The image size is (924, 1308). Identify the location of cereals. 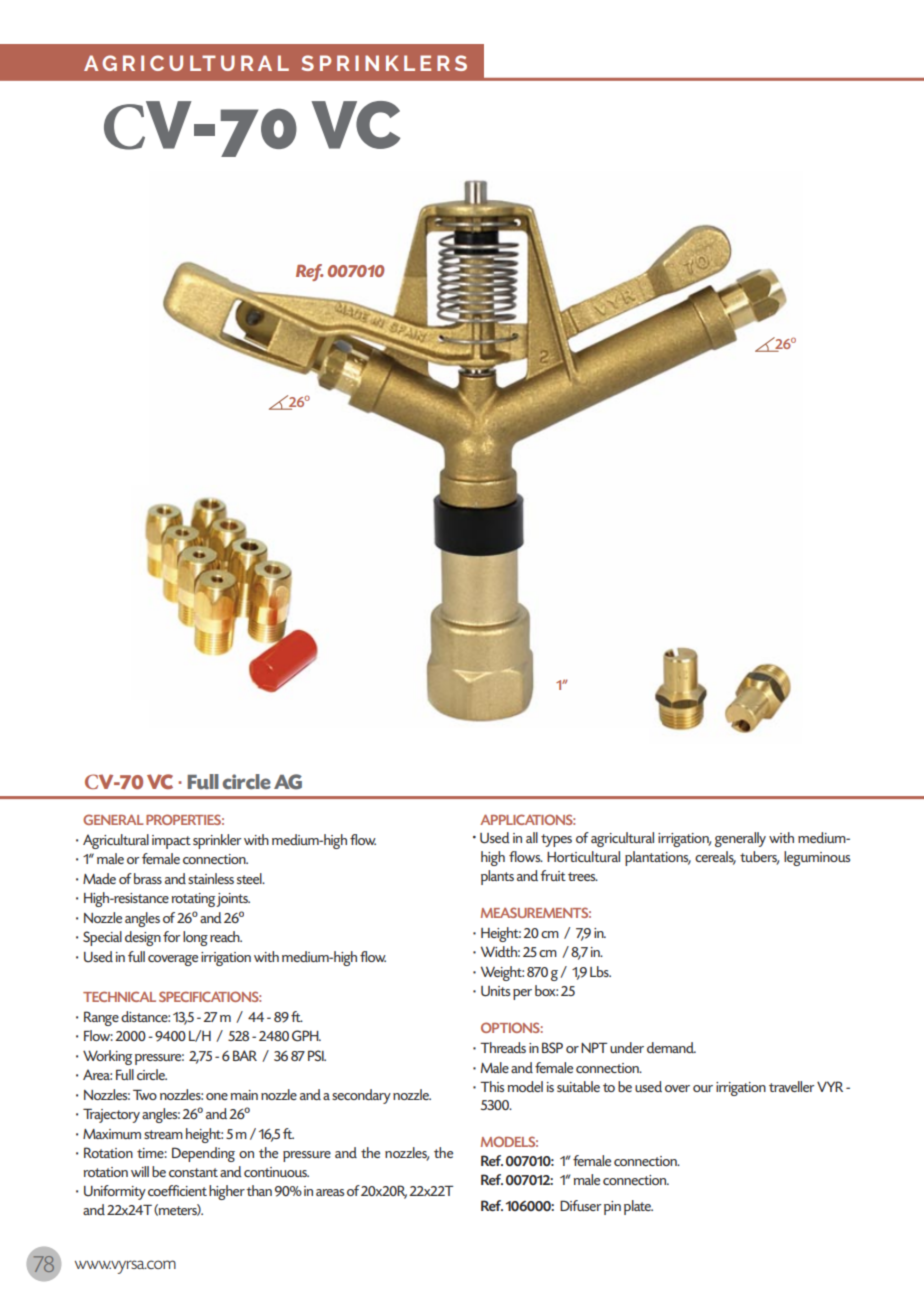
(715, 858).
